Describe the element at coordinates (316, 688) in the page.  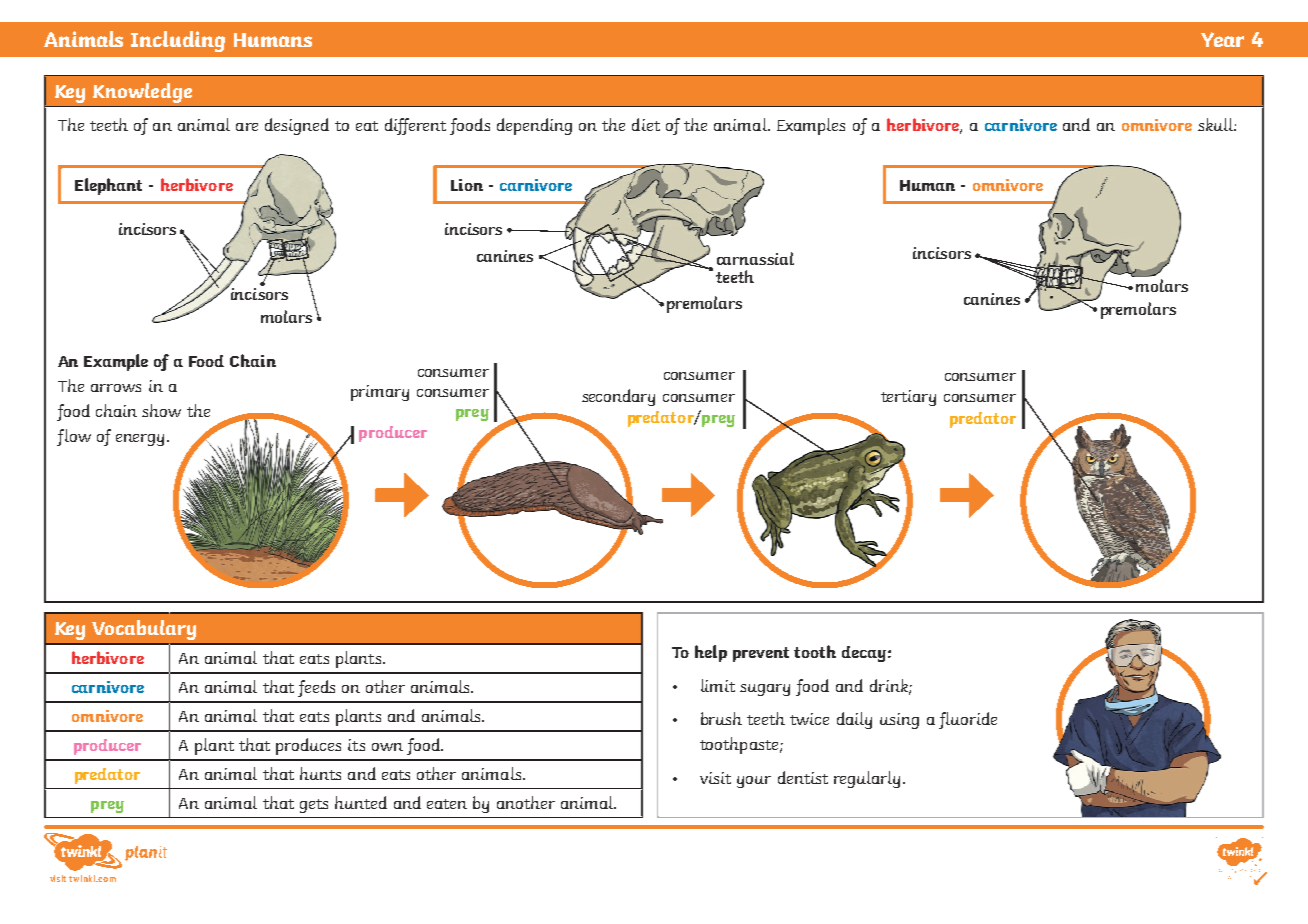
I see `feeds` at that location.
